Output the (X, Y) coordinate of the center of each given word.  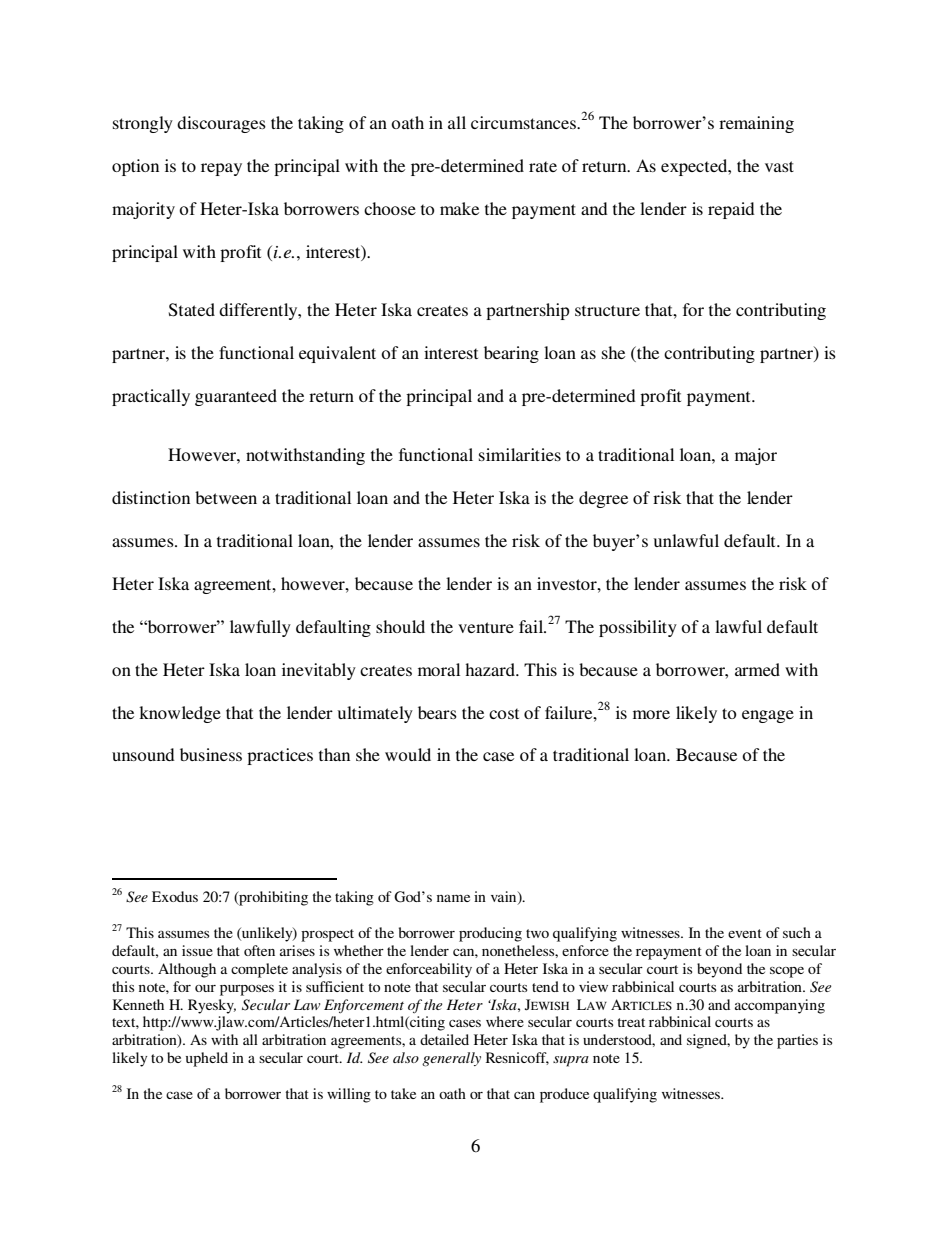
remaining (756, 124)
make (459, 208)
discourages (221, 124)
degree (603, 499)
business (211, 754)
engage (768, 716)
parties (797, 1041)
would (408, 754)
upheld (207, 1059)
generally (451, 1059)
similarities (520, 454)
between (226, 497)
